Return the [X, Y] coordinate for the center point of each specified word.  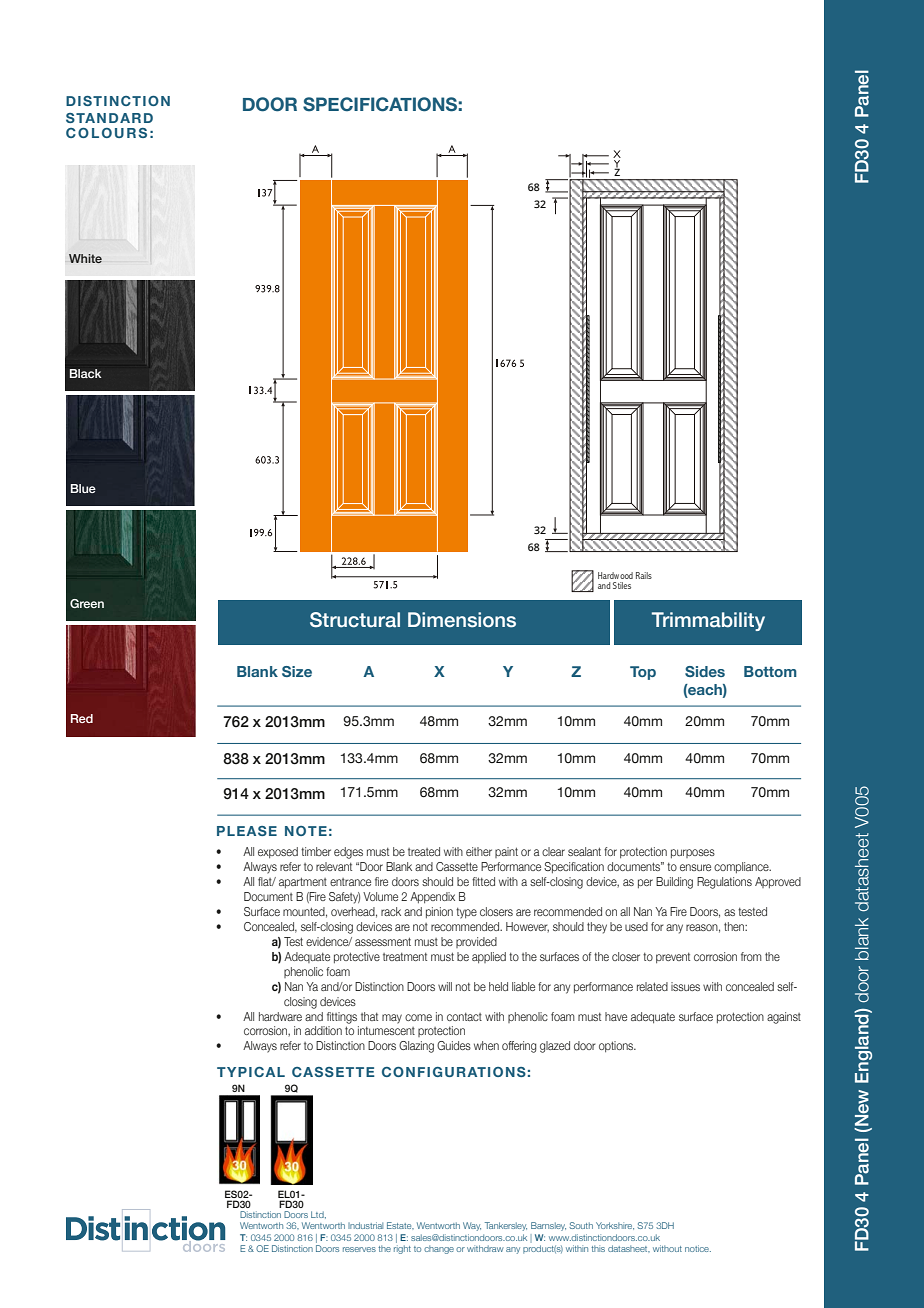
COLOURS [106, 133]
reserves [359, 1249]
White [85, 258]
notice [698, 1248]
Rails [644, 575]
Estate [400, 1225]
